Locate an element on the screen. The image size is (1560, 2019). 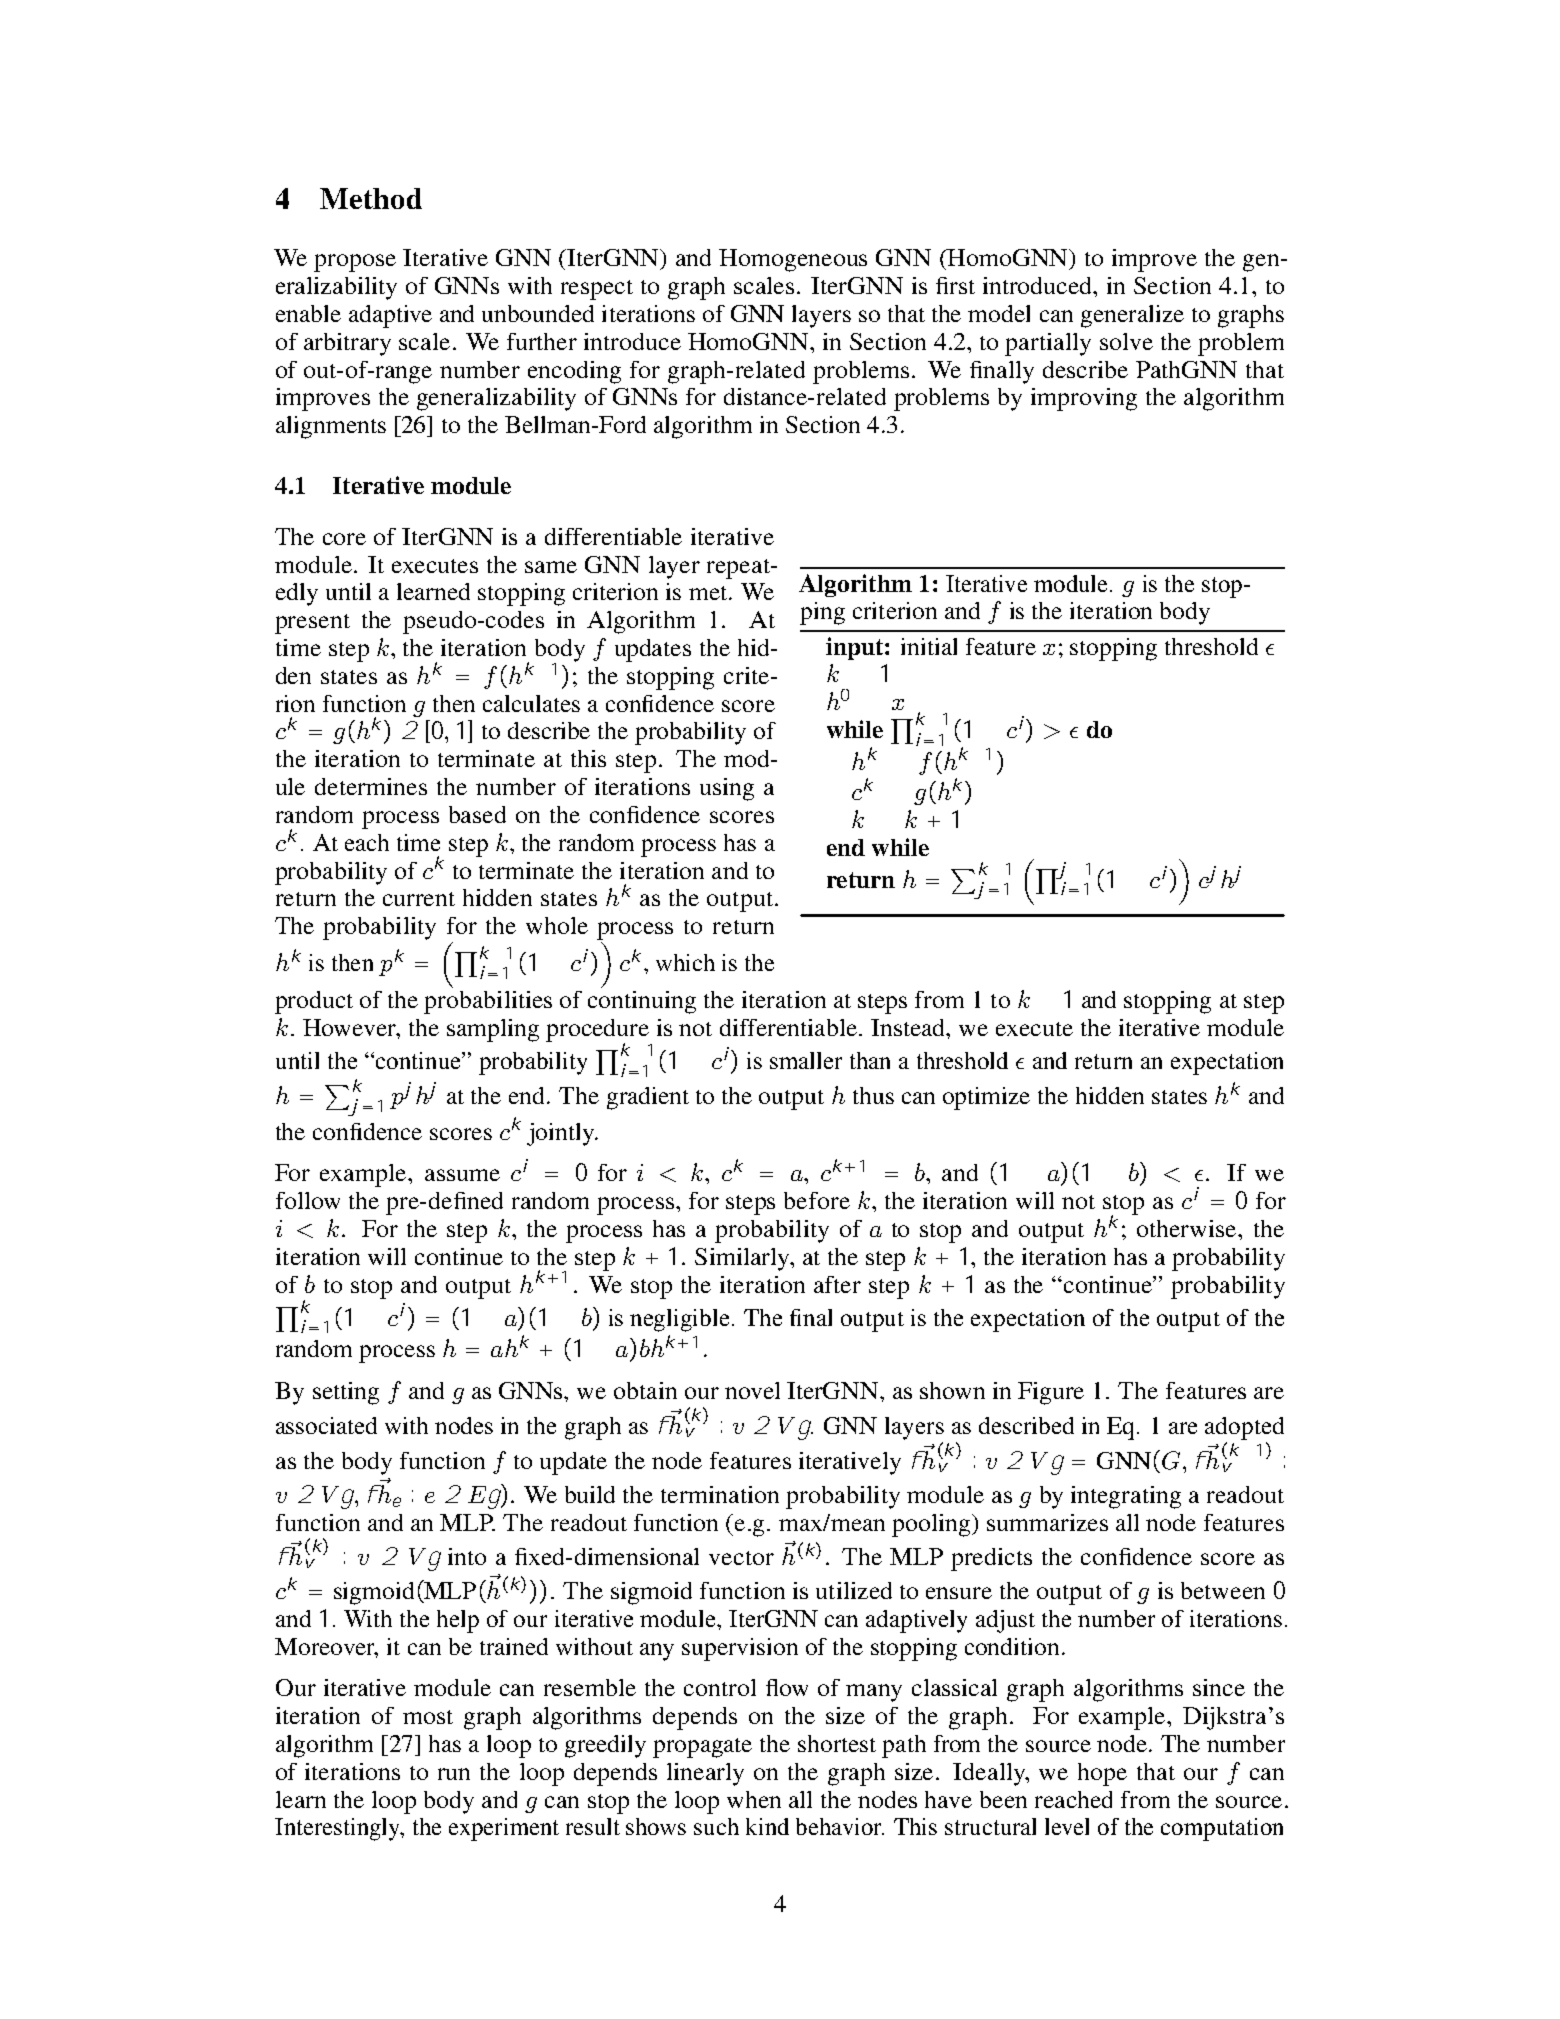
generalize is located at coordinates (1132, 316).
